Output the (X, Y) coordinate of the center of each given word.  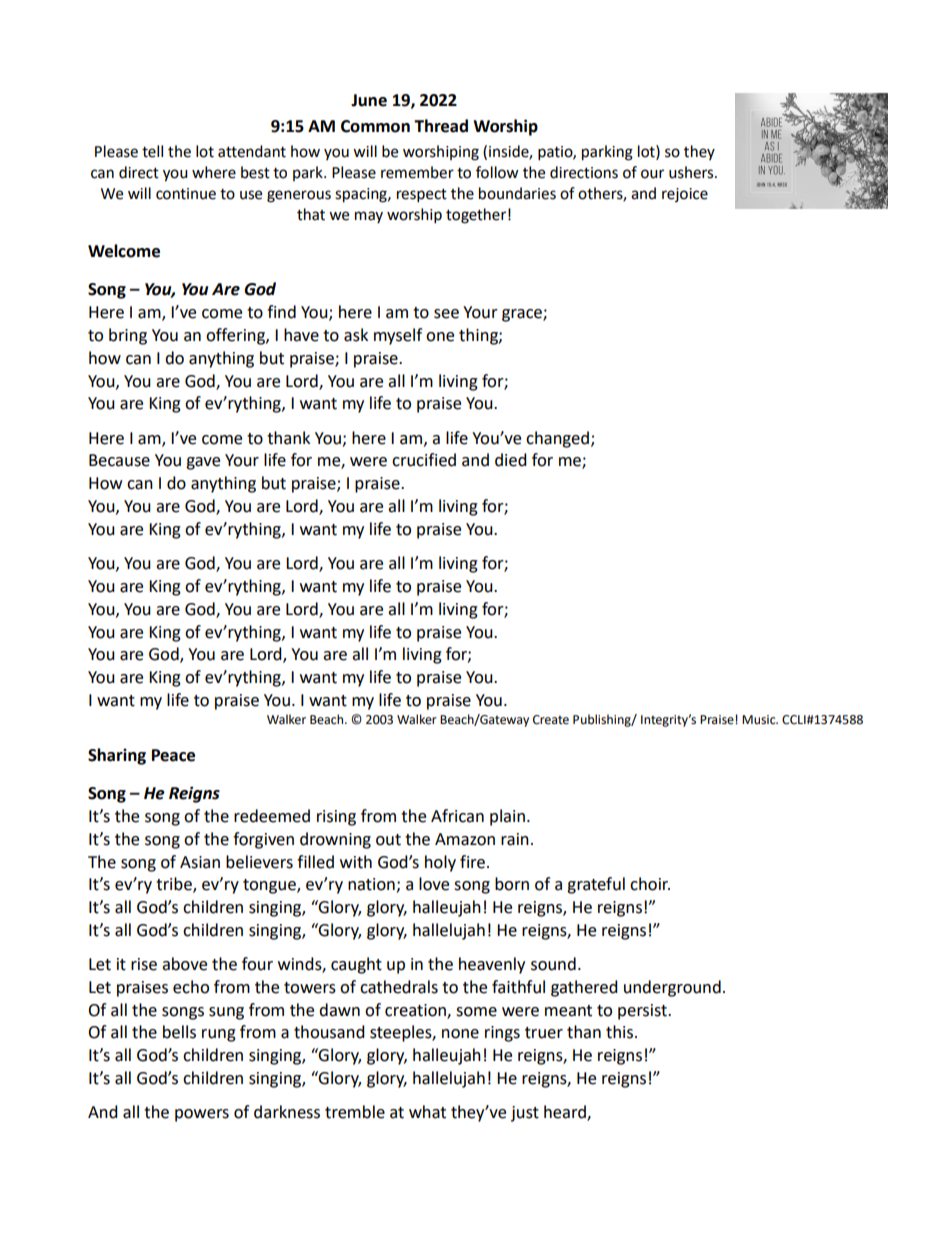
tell (152, 151)
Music (760, 720)
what (427, 1112)
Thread (441, 126)
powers (202, 1115)
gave (203, 463)
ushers (692, 172)
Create (551, 720)
